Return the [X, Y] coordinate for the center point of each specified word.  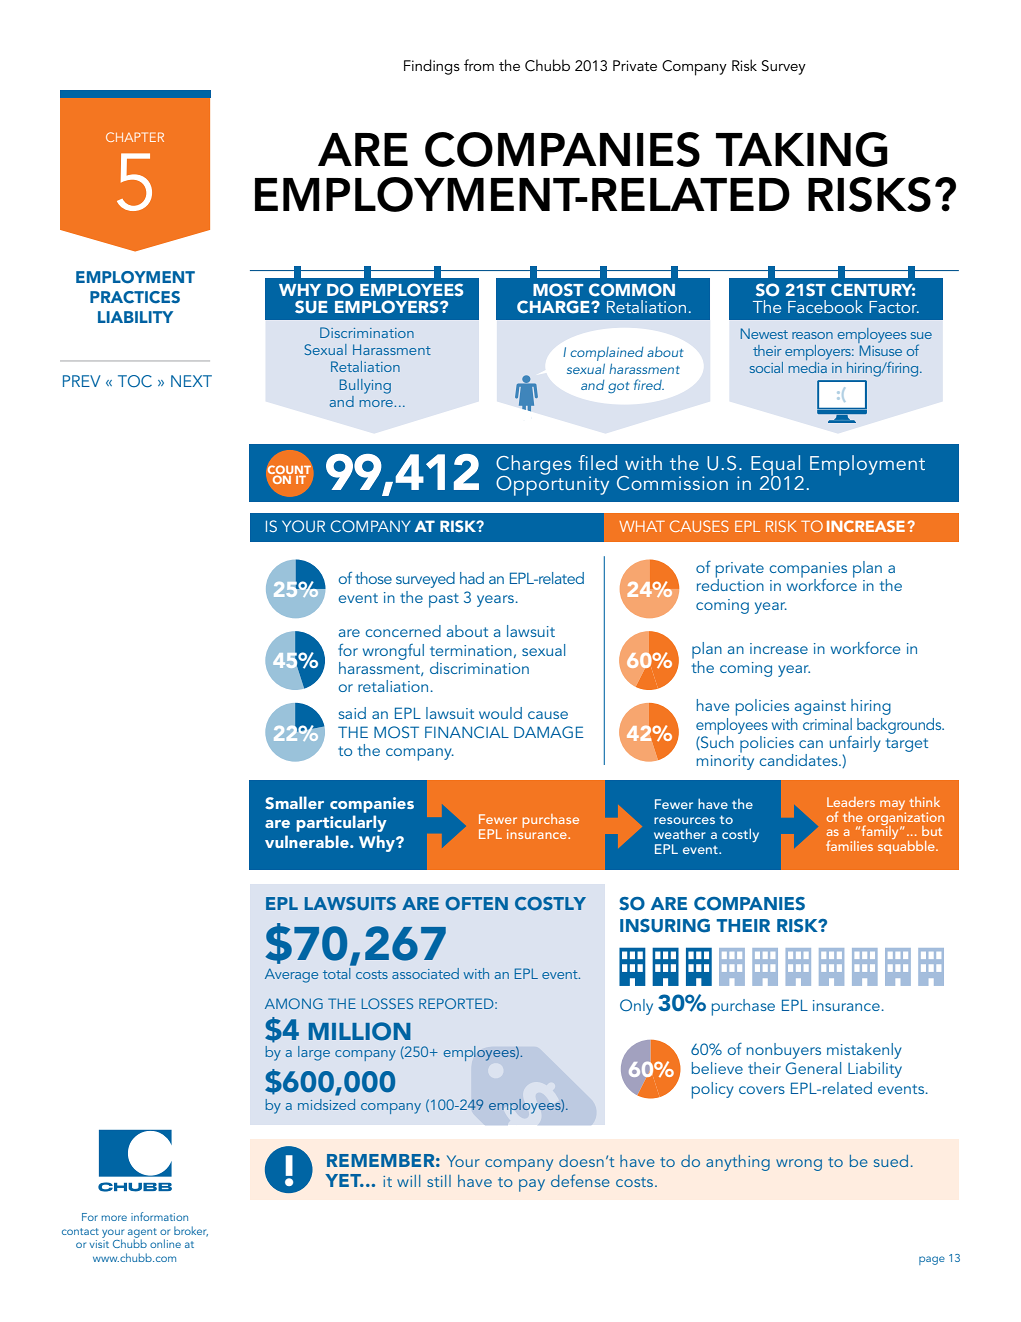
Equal [777, 467]
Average [291, 976]
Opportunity [552, 484]
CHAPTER [135, 137]
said [352, 713]
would [500, 713]
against [820, 707]
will [408, 1181]
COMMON [632, 290]
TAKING [802, 149]
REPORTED [457, 1003]
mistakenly [864, 1051]
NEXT [191, 381]
